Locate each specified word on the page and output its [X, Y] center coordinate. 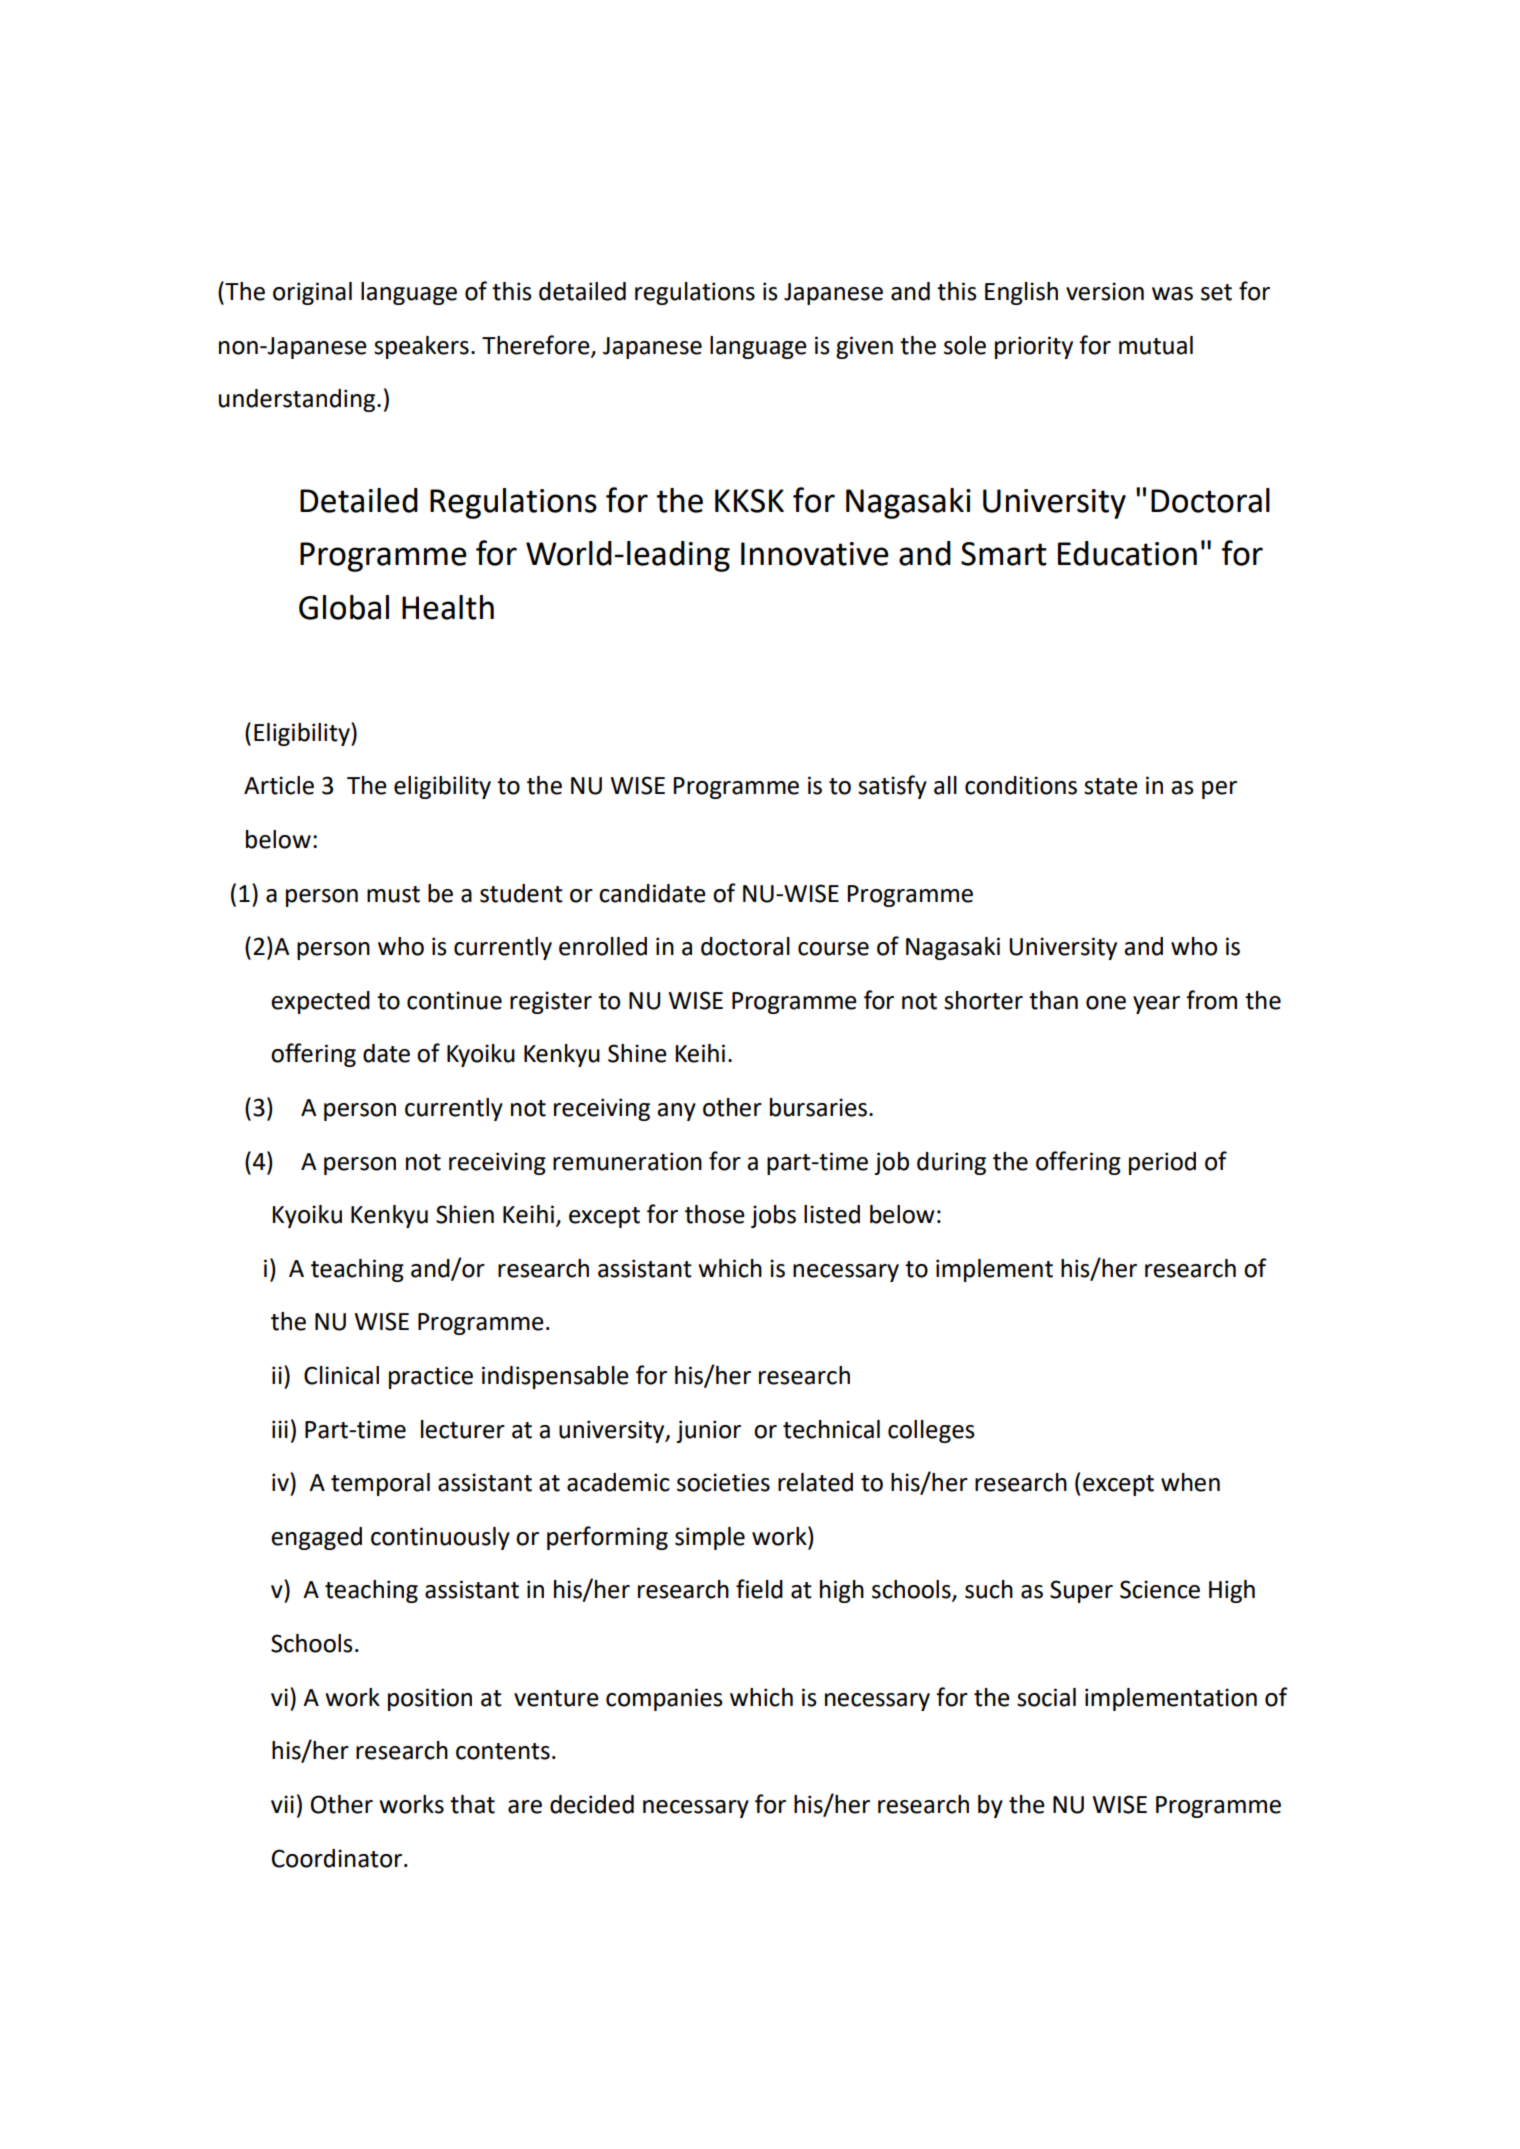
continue [454, 1000]
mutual [1156, 345]
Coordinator [338, 1858]
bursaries [818, 1107]
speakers [421, 347]
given [864, 347]
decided [592, 1804]
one [1106, 1003]
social [1046, 1697]
